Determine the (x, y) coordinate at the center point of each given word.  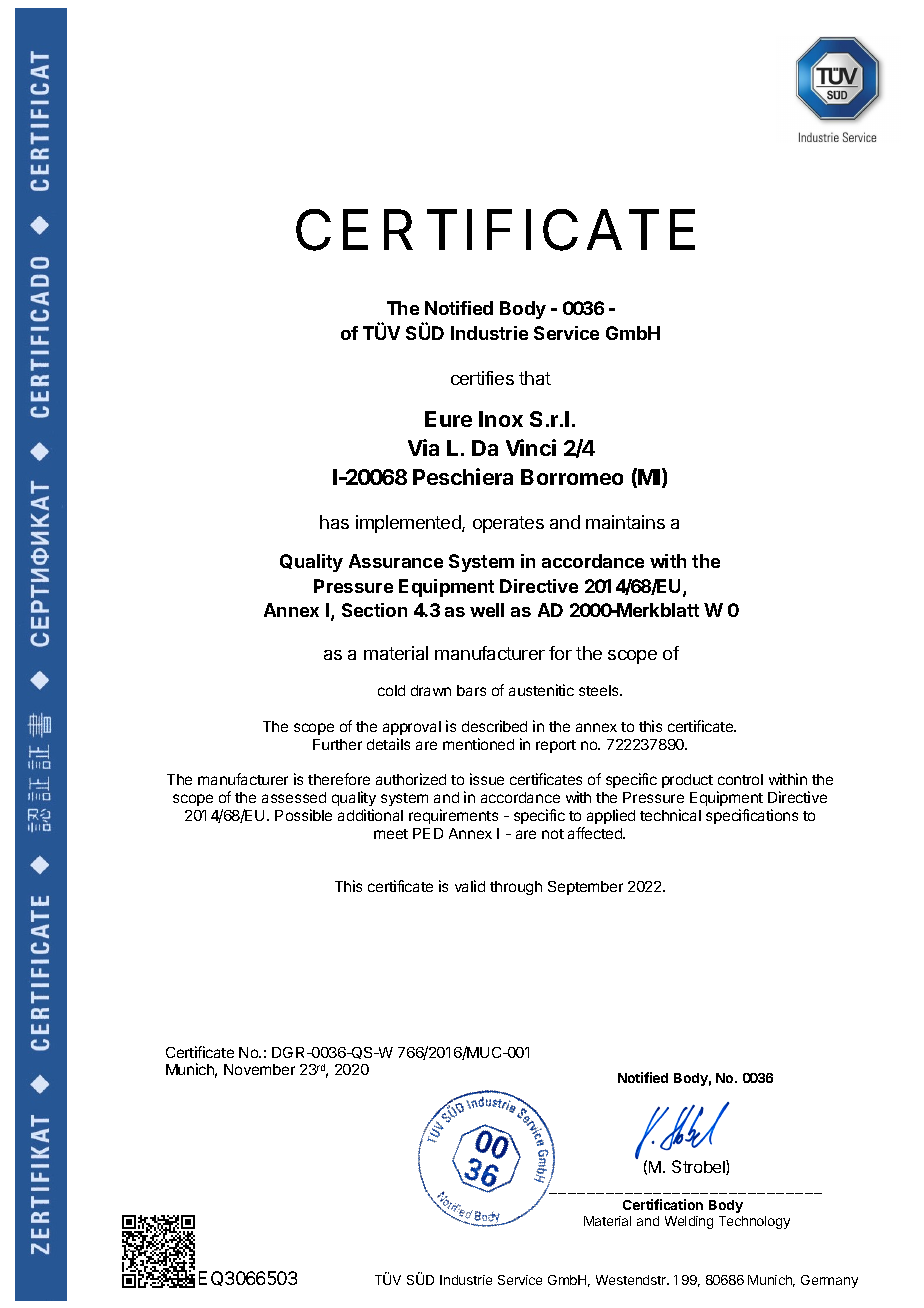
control (740, 779)
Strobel (699, 1167)
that (535, 378)
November (259, 1069)
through (516, 888)
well (487, 610)
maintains (625, 522)
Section (374, 610)
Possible (303, 815)
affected (596, 833)
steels (600, 690)
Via (423, 447)
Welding (689, 1222)
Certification (663, 1204)
